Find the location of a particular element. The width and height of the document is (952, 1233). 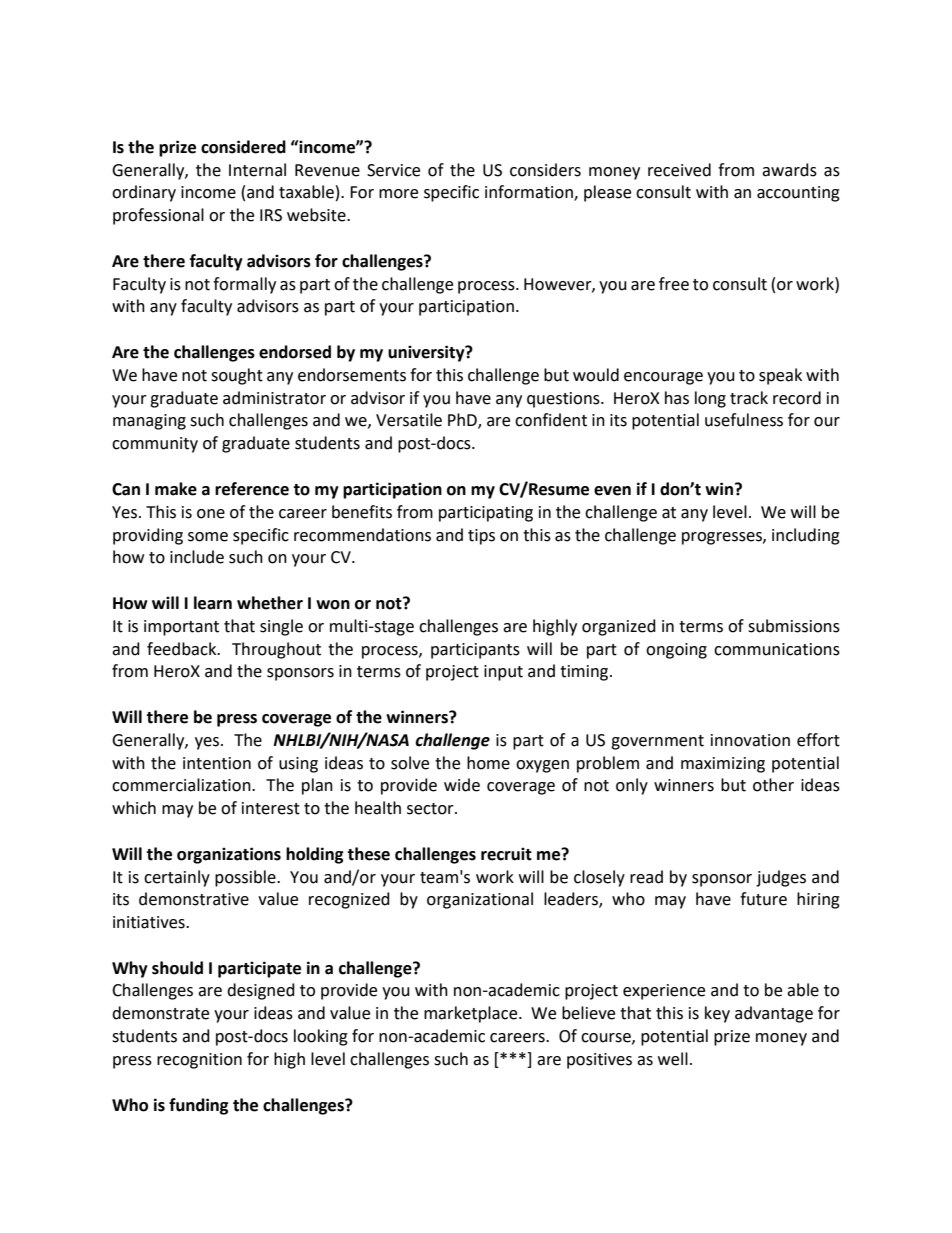

organizations is located at coordinates (229, 855).
